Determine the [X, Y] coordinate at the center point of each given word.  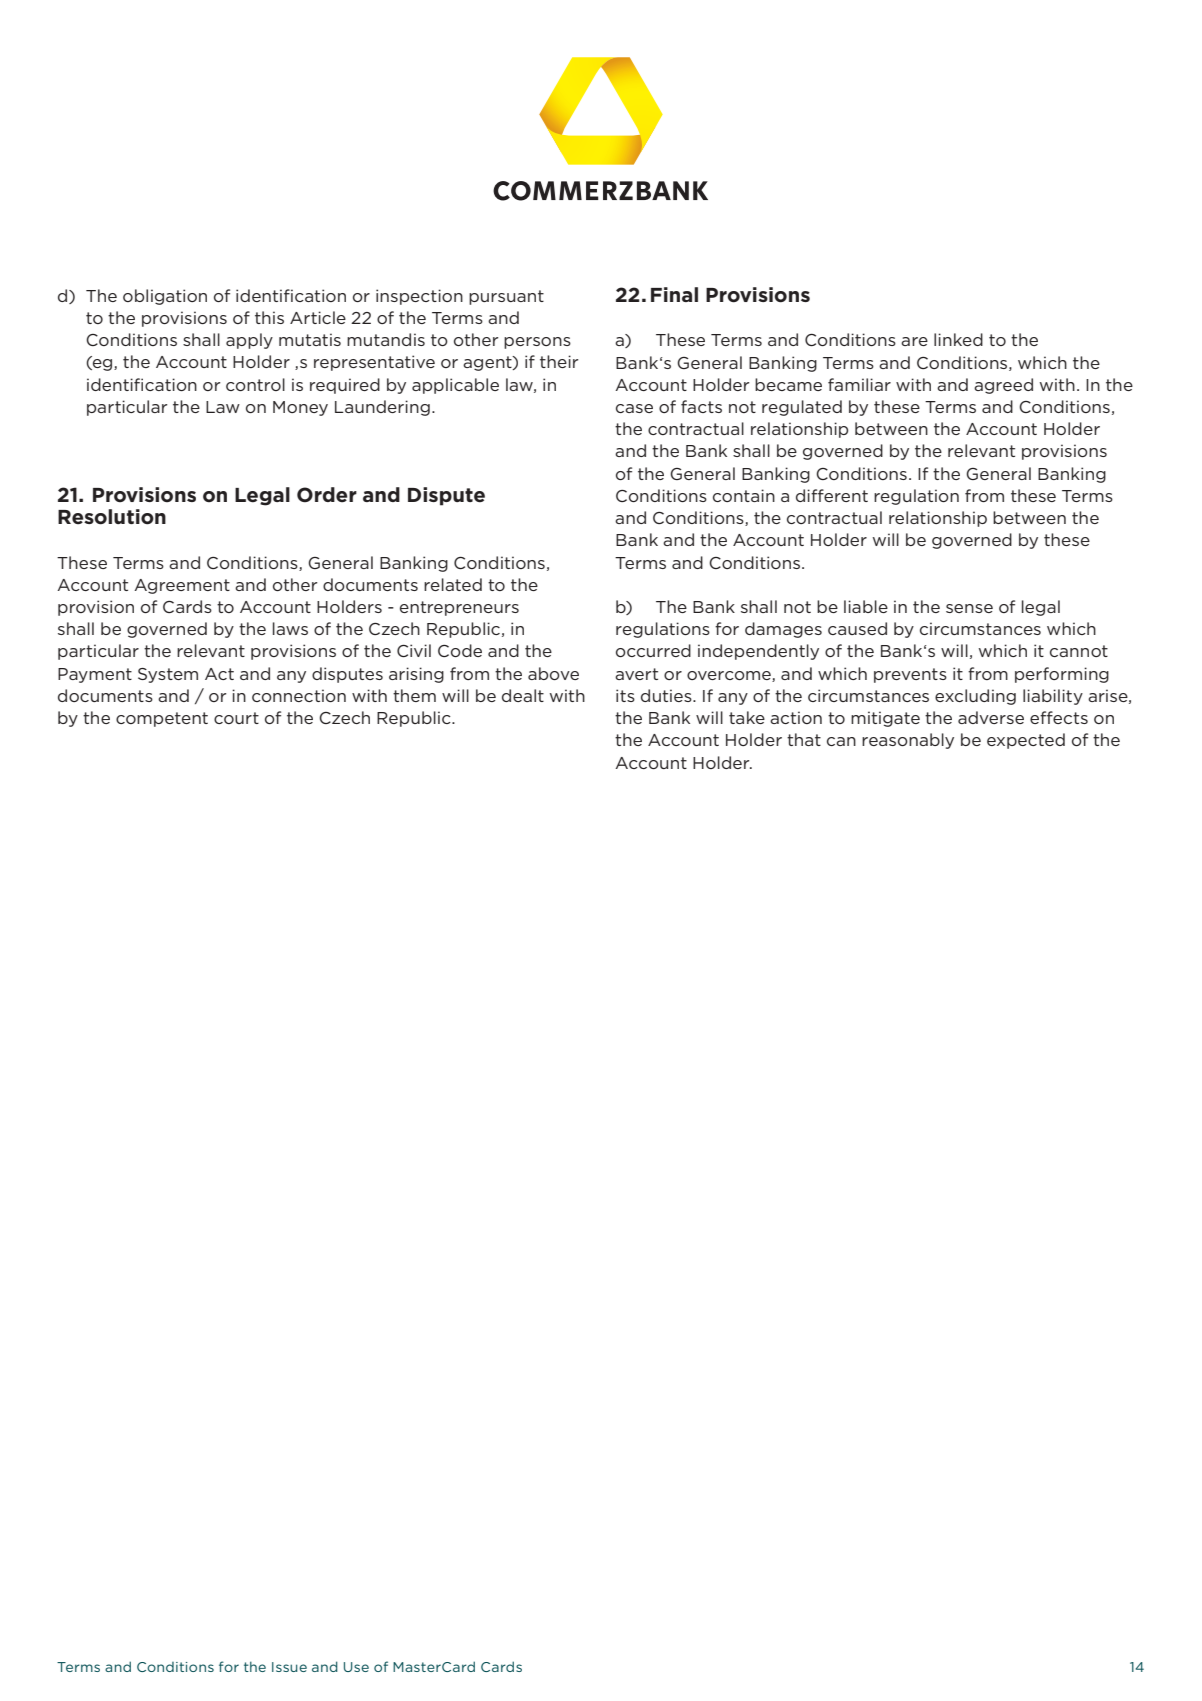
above [553, 673]
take [747, 717]
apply [249, 341]
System [168, 675]
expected [1026, 741]
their [559, 361]
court [236, 718]
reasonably [908, 741]
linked [958, 339]
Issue [289, 1667]
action [796, 717]
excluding [975, 697]
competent [162, 719]
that [804, 739]
